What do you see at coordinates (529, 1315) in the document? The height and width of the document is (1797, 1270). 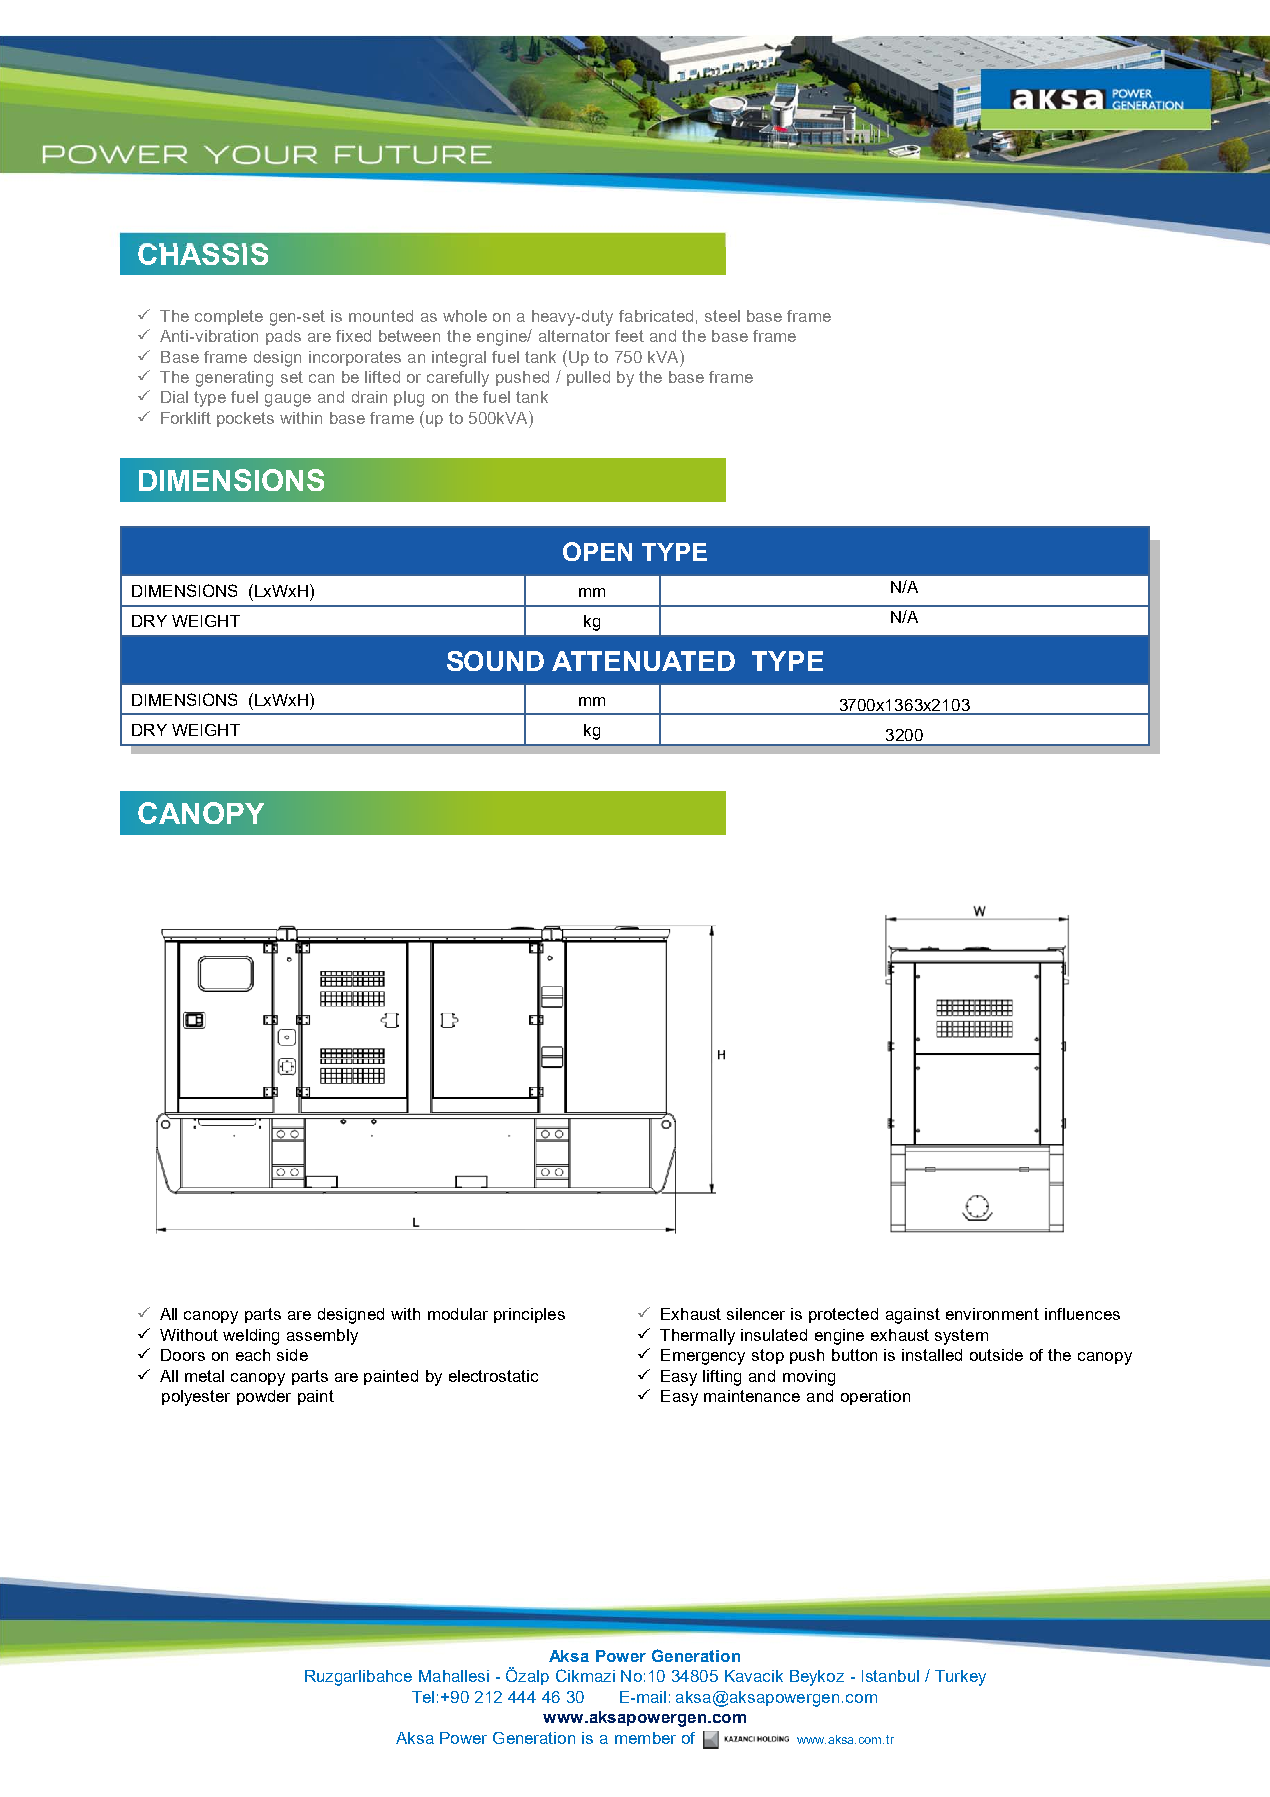 I see `principles` at bounding box center [529, 1315].
